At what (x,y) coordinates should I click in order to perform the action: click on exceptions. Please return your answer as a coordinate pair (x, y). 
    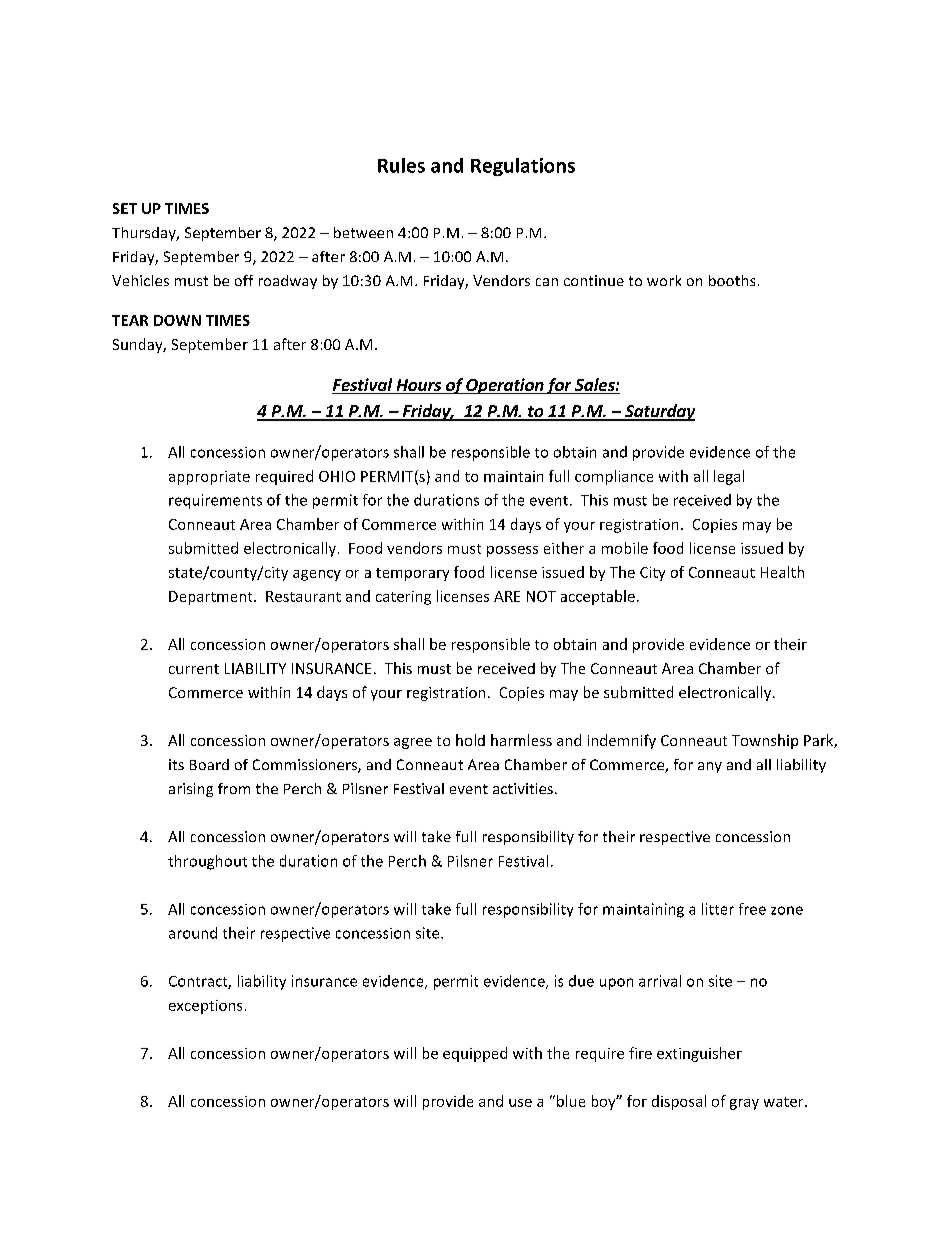
    Looking at the image, I should click on (205, 1007).
